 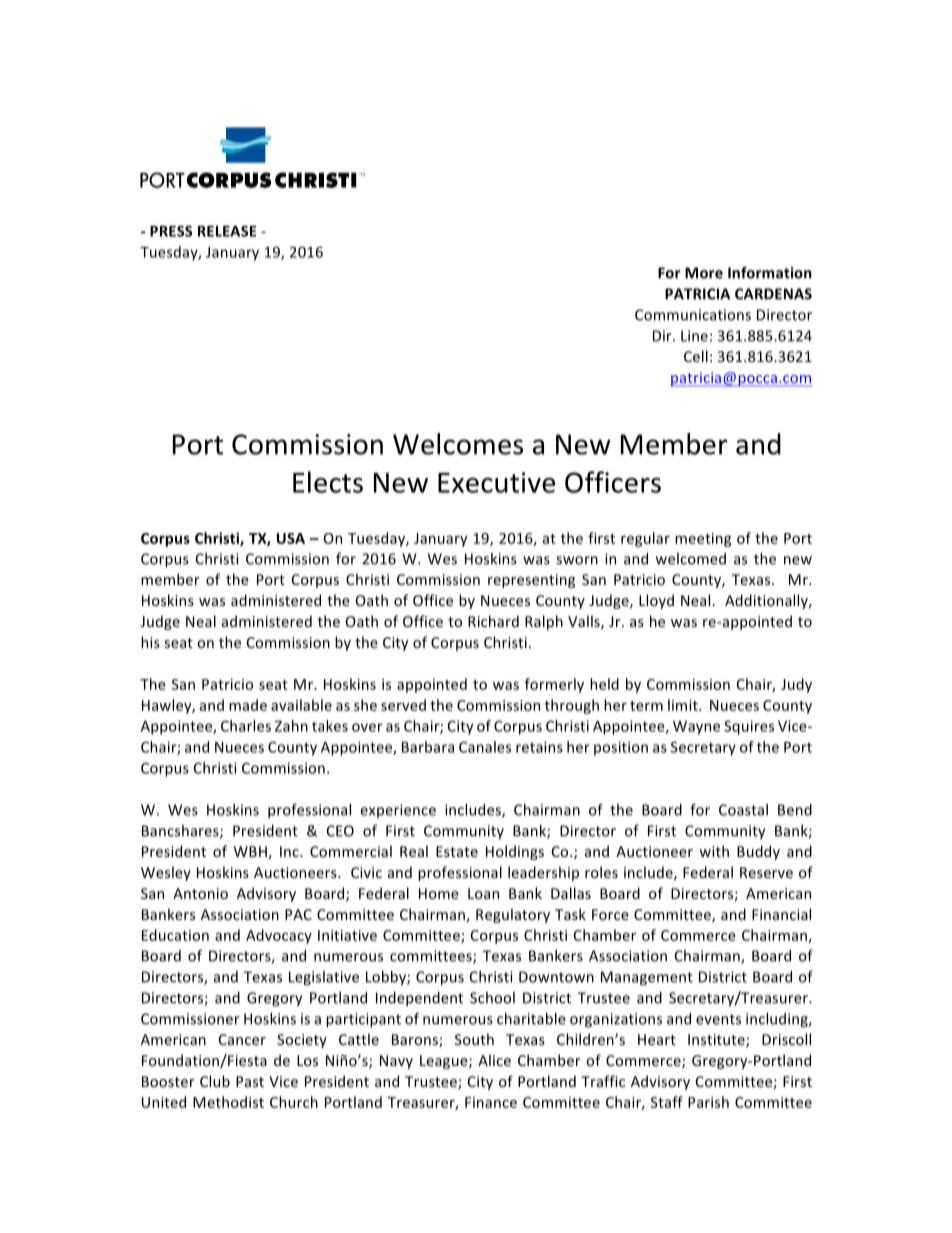 I want to click on Welcomes, so click(x=458, y=444).
